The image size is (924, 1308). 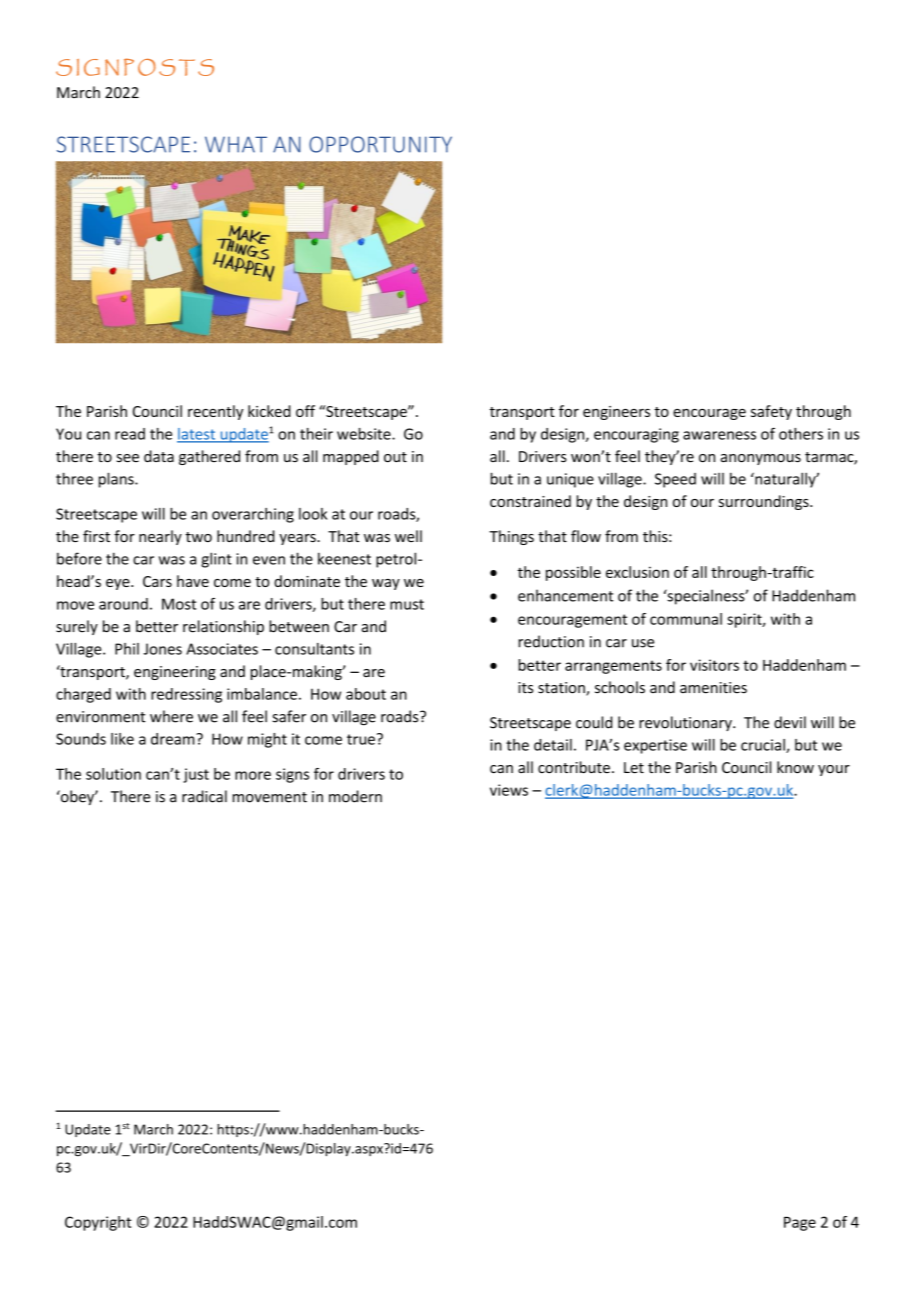 What do you see at coordinates (795, 767) in the document?
I see `know` at bounding box center [795, 767].
